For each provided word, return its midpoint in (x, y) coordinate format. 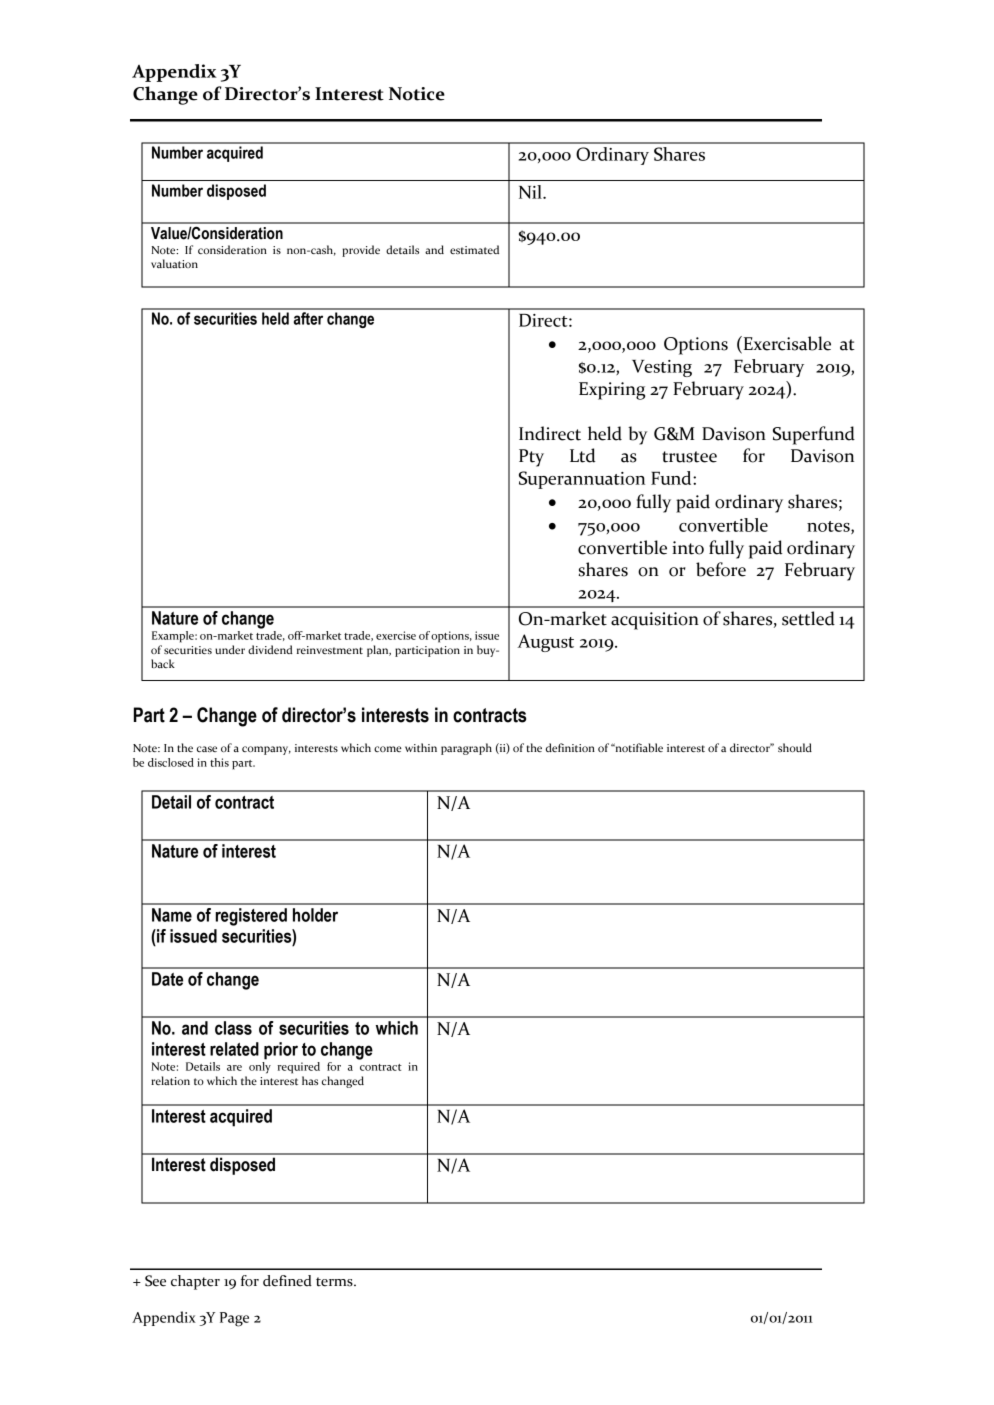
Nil (531, 192)
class (233, 1028)
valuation (174, 263)
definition (570, 747)
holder (315, 915)
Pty (531, 458)
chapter (195, 1282)
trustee (689, 457)
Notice (417, 94)
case (207, 749)
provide (361, 251)
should (795, 747)
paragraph (466, 749)
